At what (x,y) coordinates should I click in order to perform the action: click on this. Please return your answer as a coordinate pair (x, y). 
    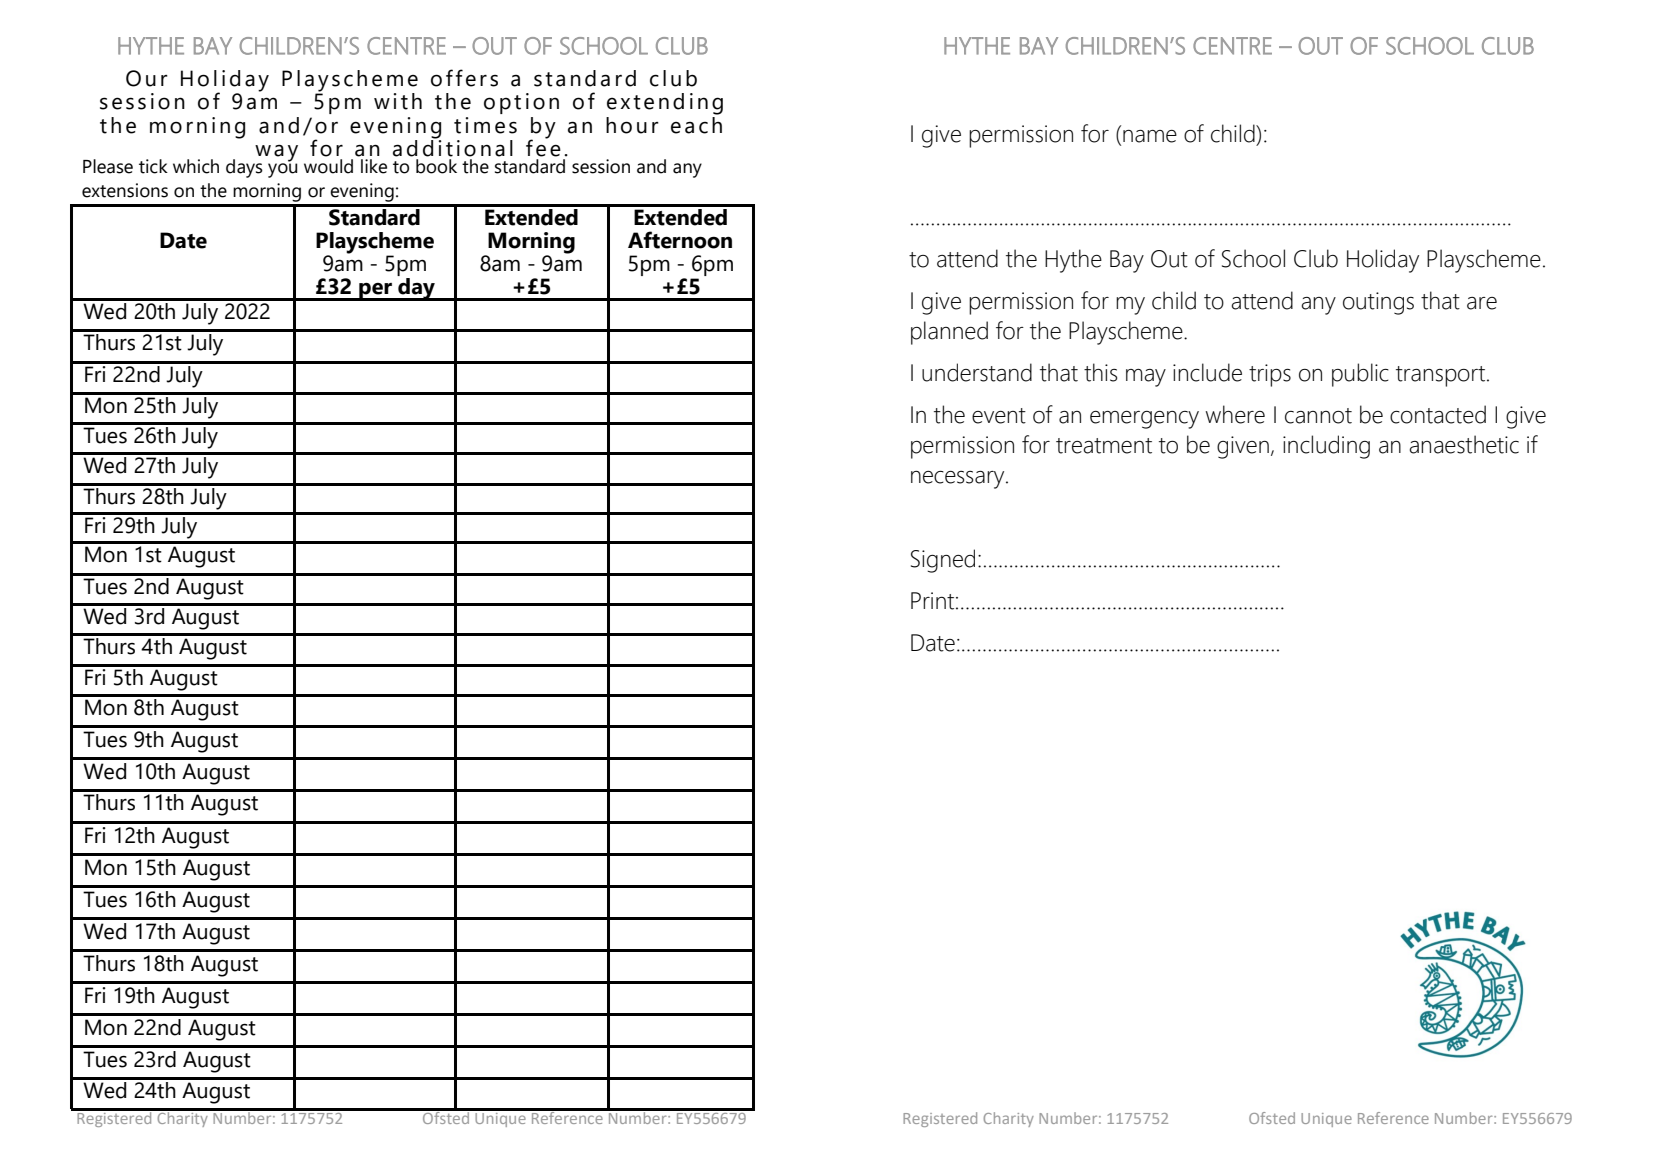
    Looking at the image, I should click on (1100, 372).
